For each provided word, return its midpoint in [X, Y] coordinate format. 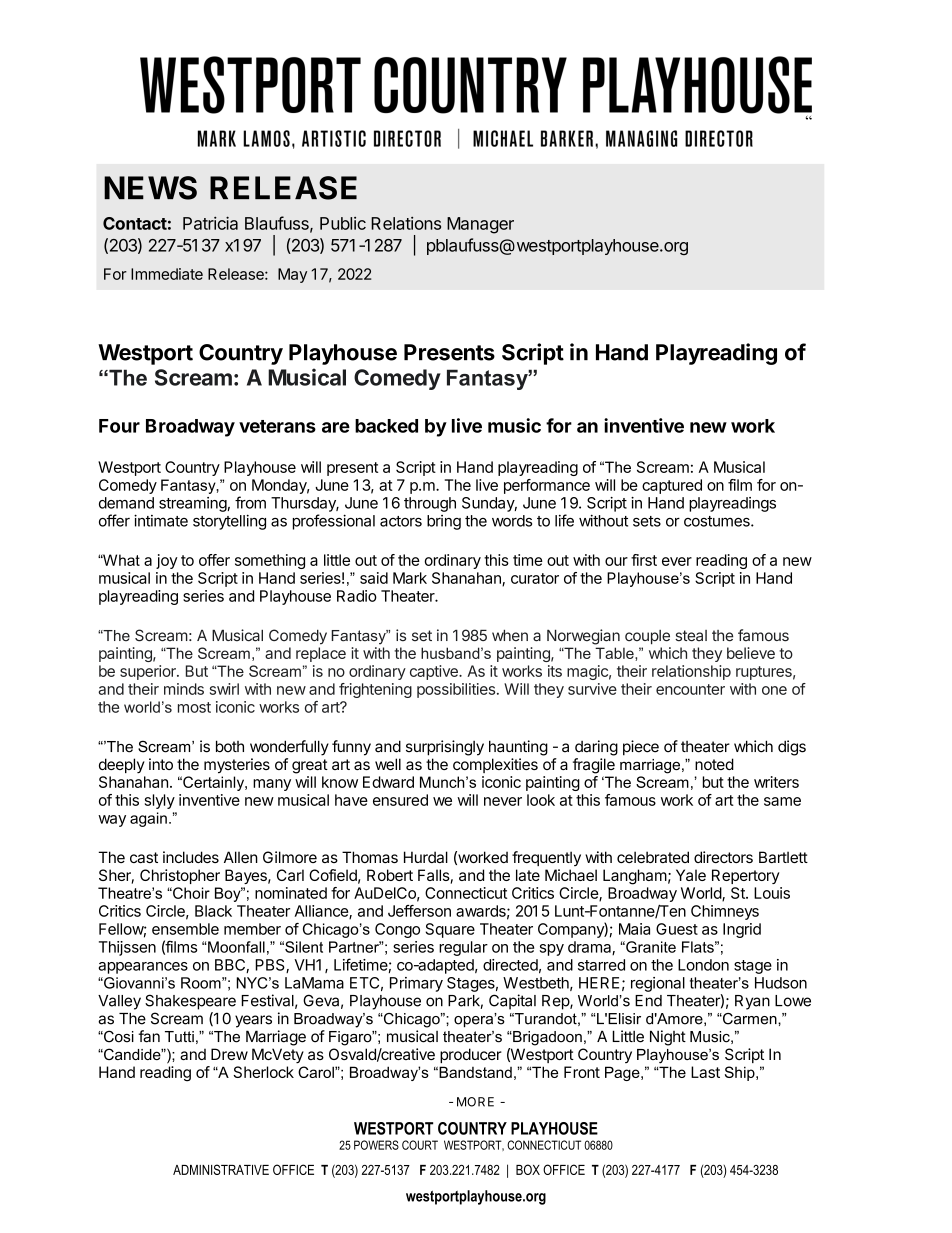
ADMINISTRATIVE [221, 1169]
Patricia [210, 223]
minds [184, 689]
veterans [277, 426]
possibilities [456, 690]
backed [386, 426]
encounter [690, 689]
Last [705, 1072]
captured [672, 486]
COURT [420, 1145]
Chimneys [725, 912]
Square [450, 930]
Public [343, 223]
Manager [480, 225]
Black [213, 911]
